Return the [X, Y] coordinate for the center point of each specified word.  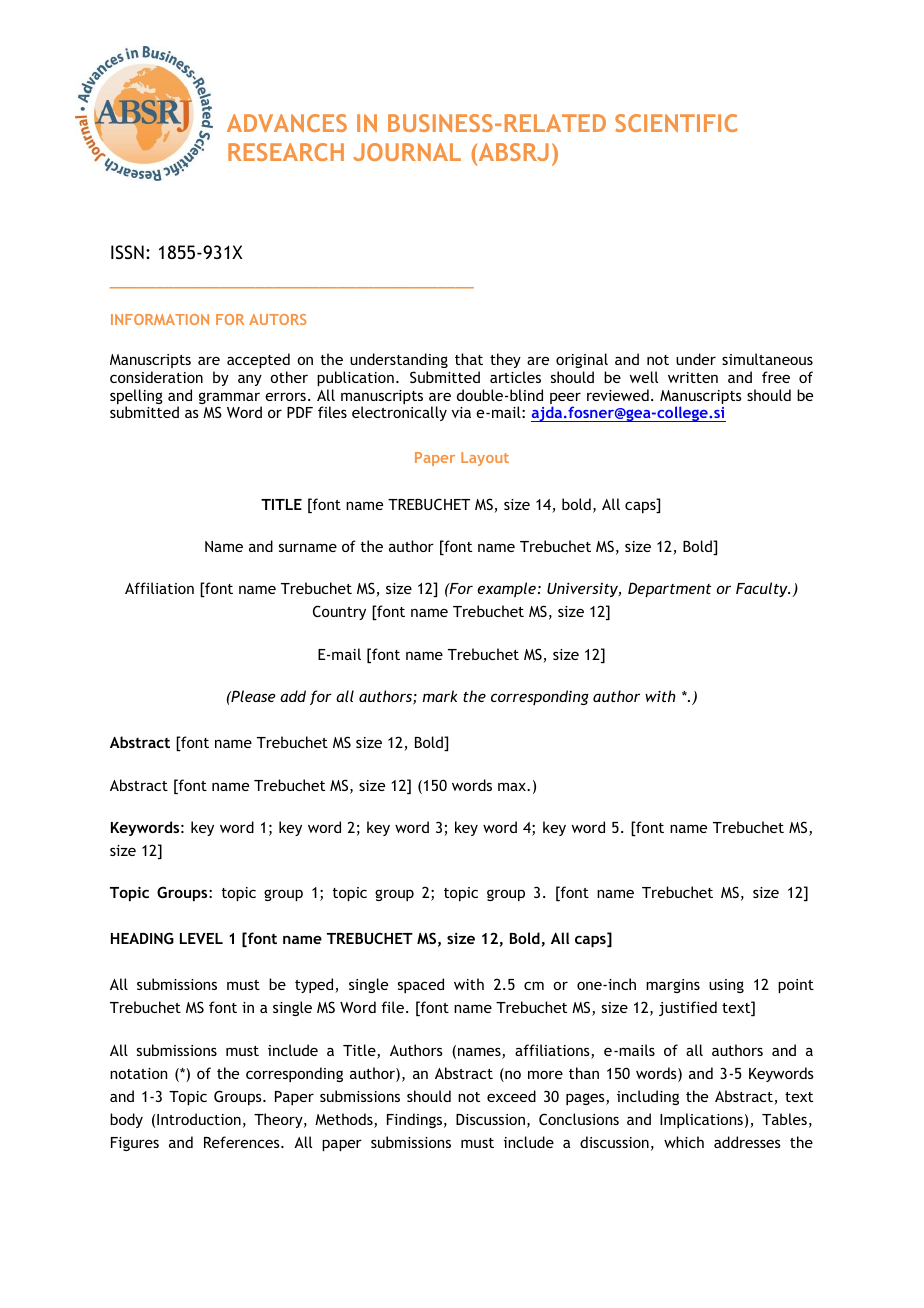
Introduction [199, 1119]
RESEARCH [286, 152]
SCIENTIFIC [676, 123]
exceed [511, 1096]
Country [339, 612]
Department [669, 590]
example [506, 589]
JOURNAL [407, 152]
